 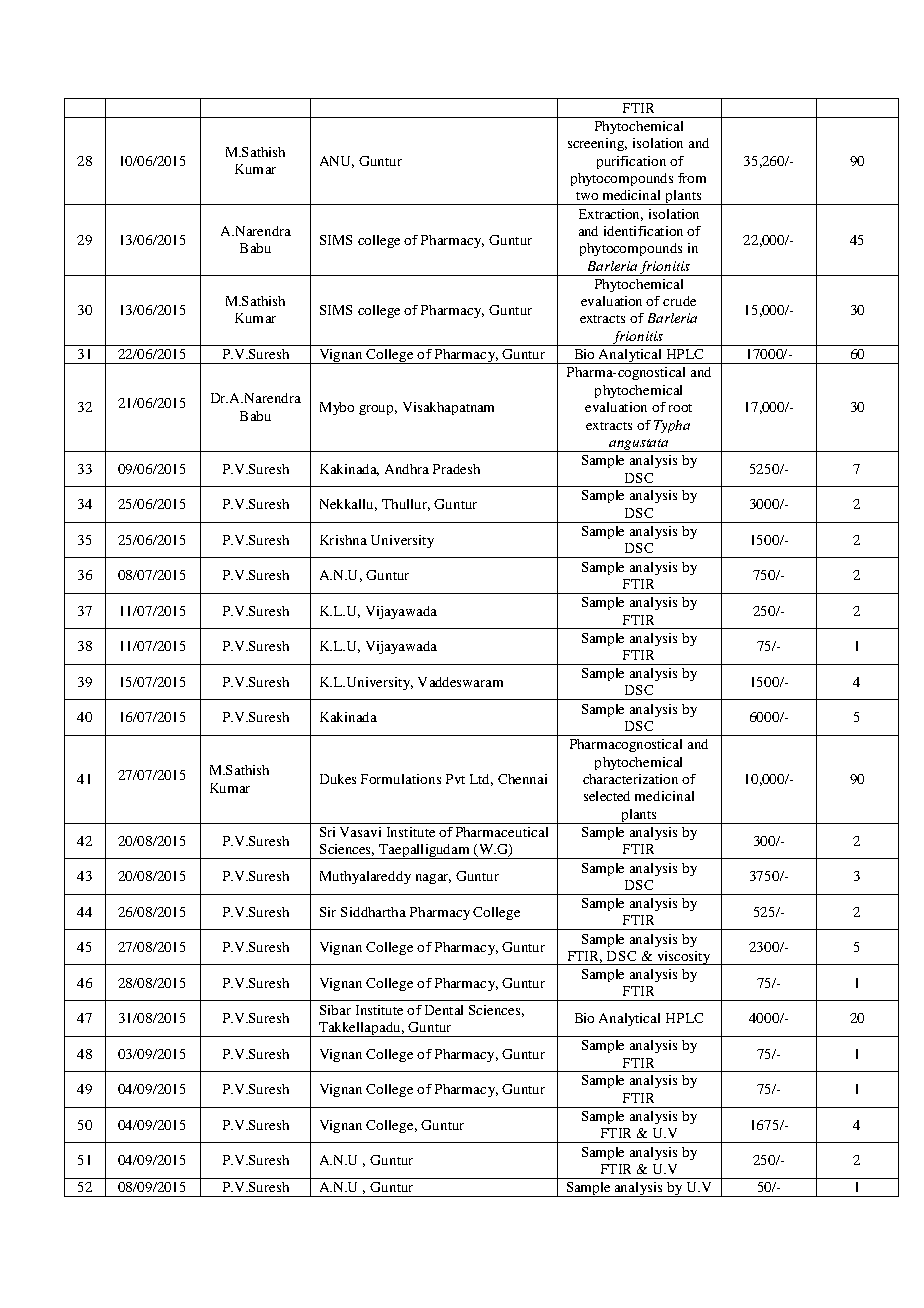 I want to click on viscosity, so click(x=684, y=958).
